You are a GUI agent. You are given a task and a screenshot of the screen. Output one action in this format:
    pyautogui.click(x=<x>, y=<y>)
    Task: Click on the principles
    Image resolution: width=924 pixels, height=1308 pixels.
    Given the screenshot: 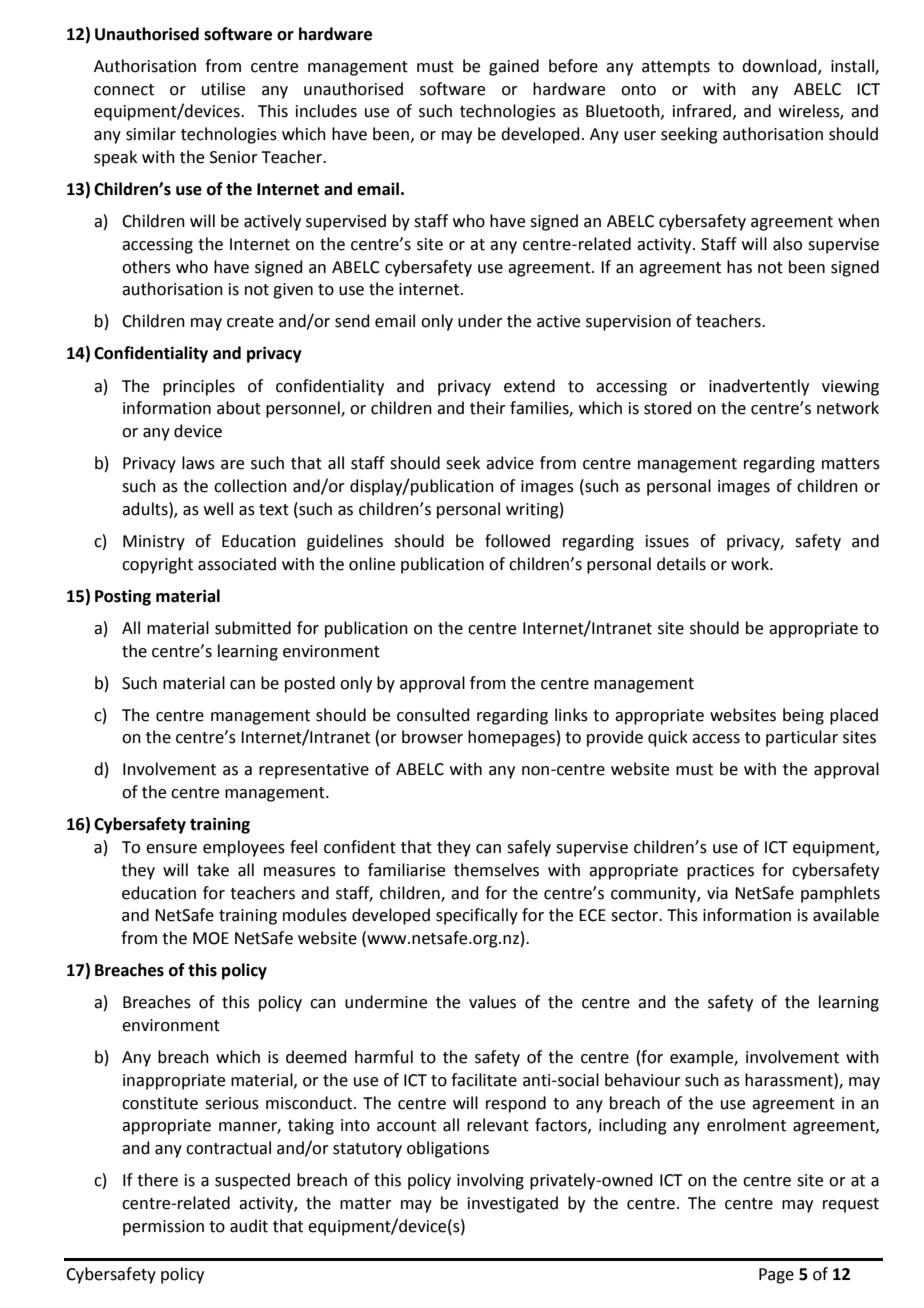 What is the action you would take?
    pyautogui.click(x=199, y=387)
